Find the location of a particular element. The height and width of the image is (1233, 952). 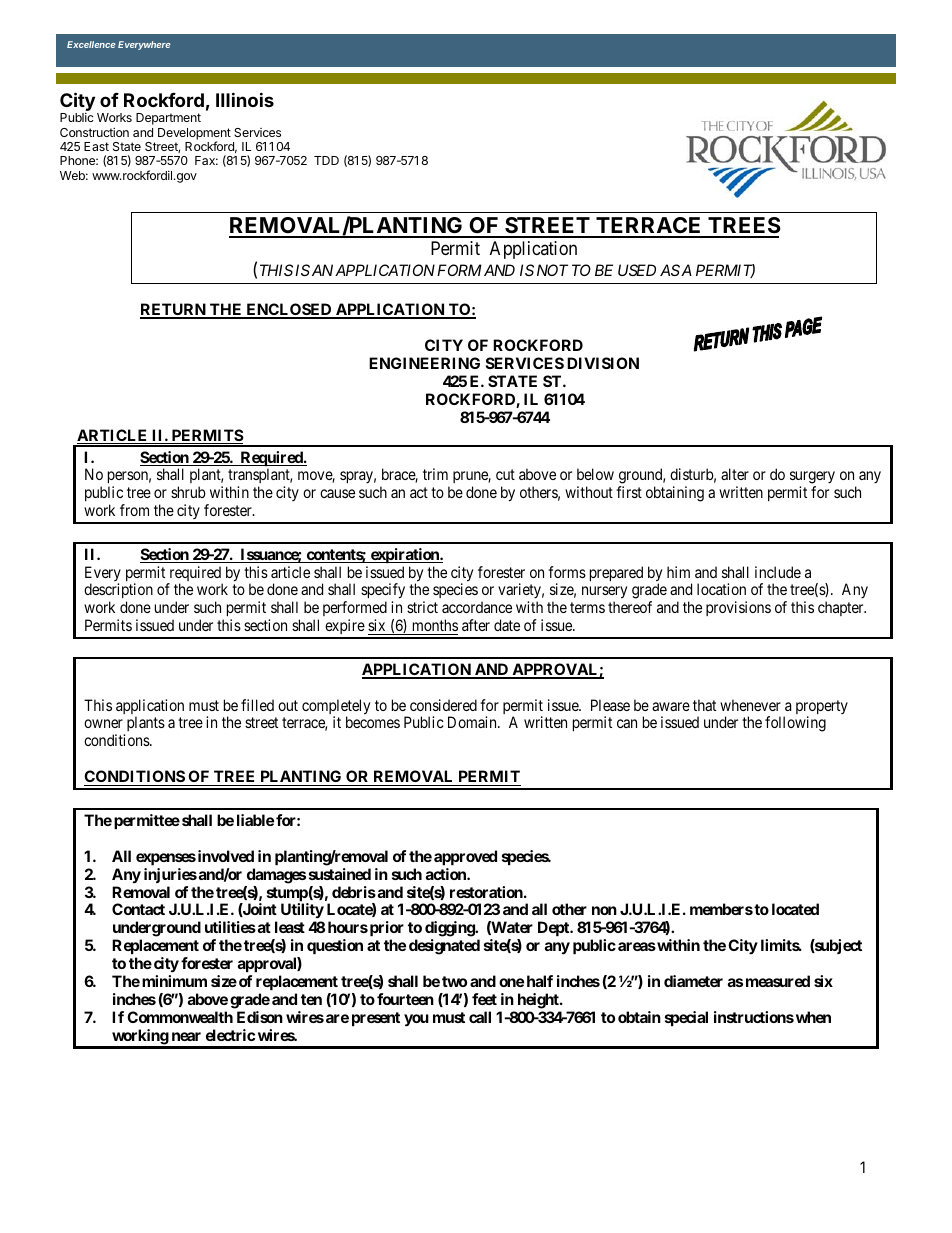

Department is located at coordinates (168, 119).
